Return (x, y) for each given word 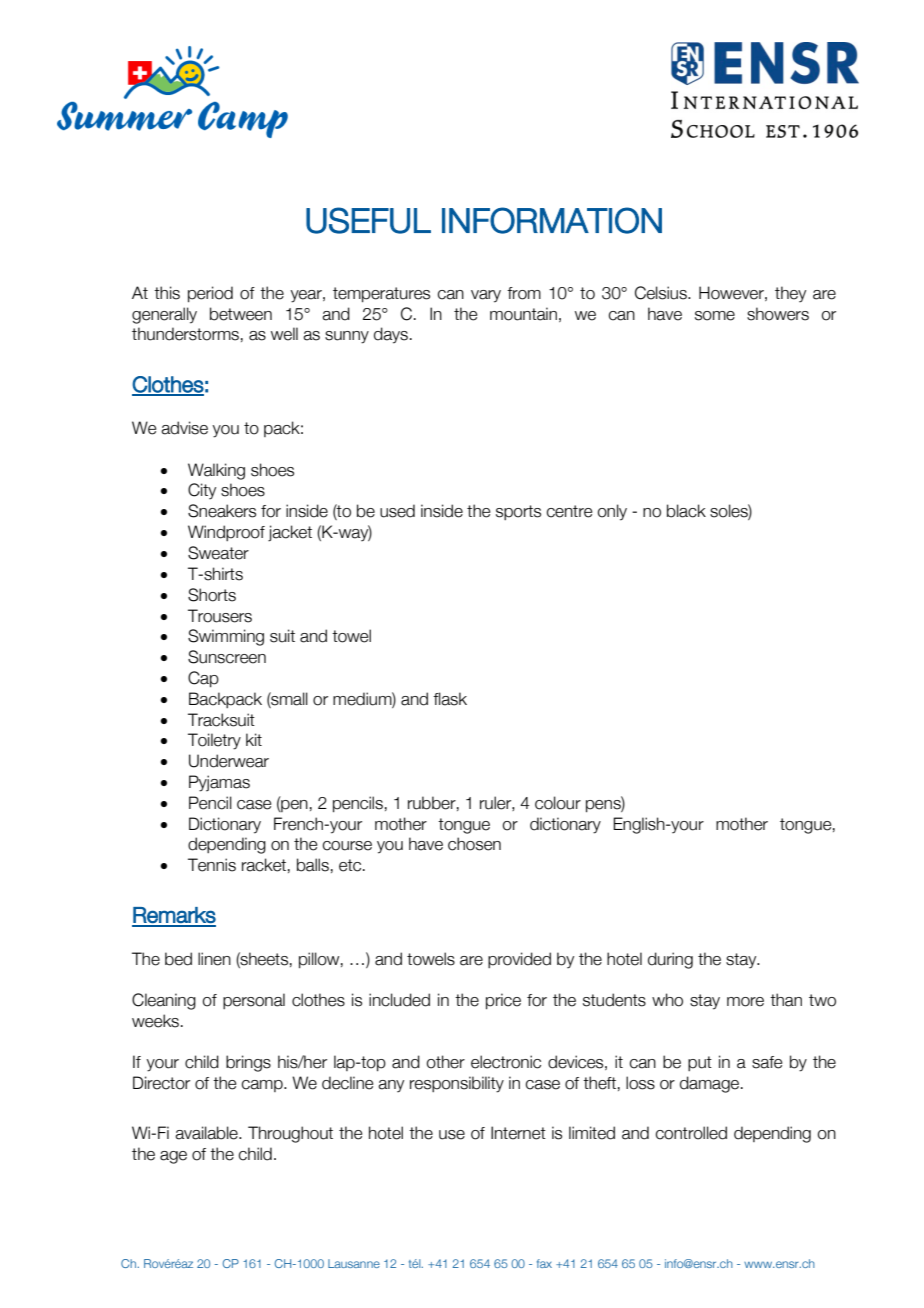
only (612, 512)
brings (248, 1063)
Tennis (212, 865)
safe (767, 1062)
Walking (216, 471)
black (686, 511)
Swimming (226, 637)
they (790, 294)
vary (486, 296)
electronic (506, 1062)
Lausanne (354, 1263)
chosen (474, 844)
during (670, 960)
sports (518, 512)
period (210, 294)
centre (569, 511)
